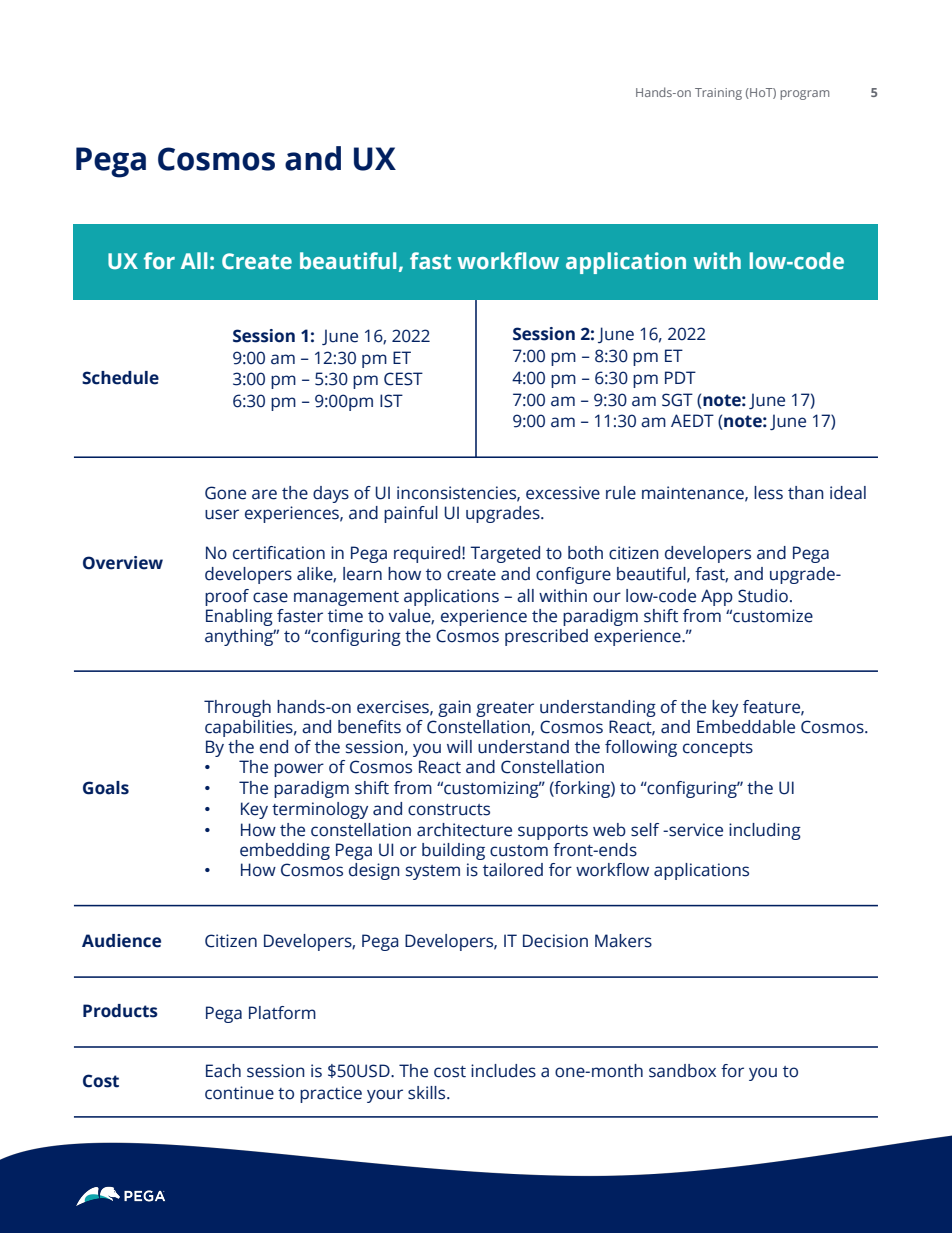  What do you see at coordinates (120, 378) in the document?
I see `Schedule` at bounding box center [120, 378].
